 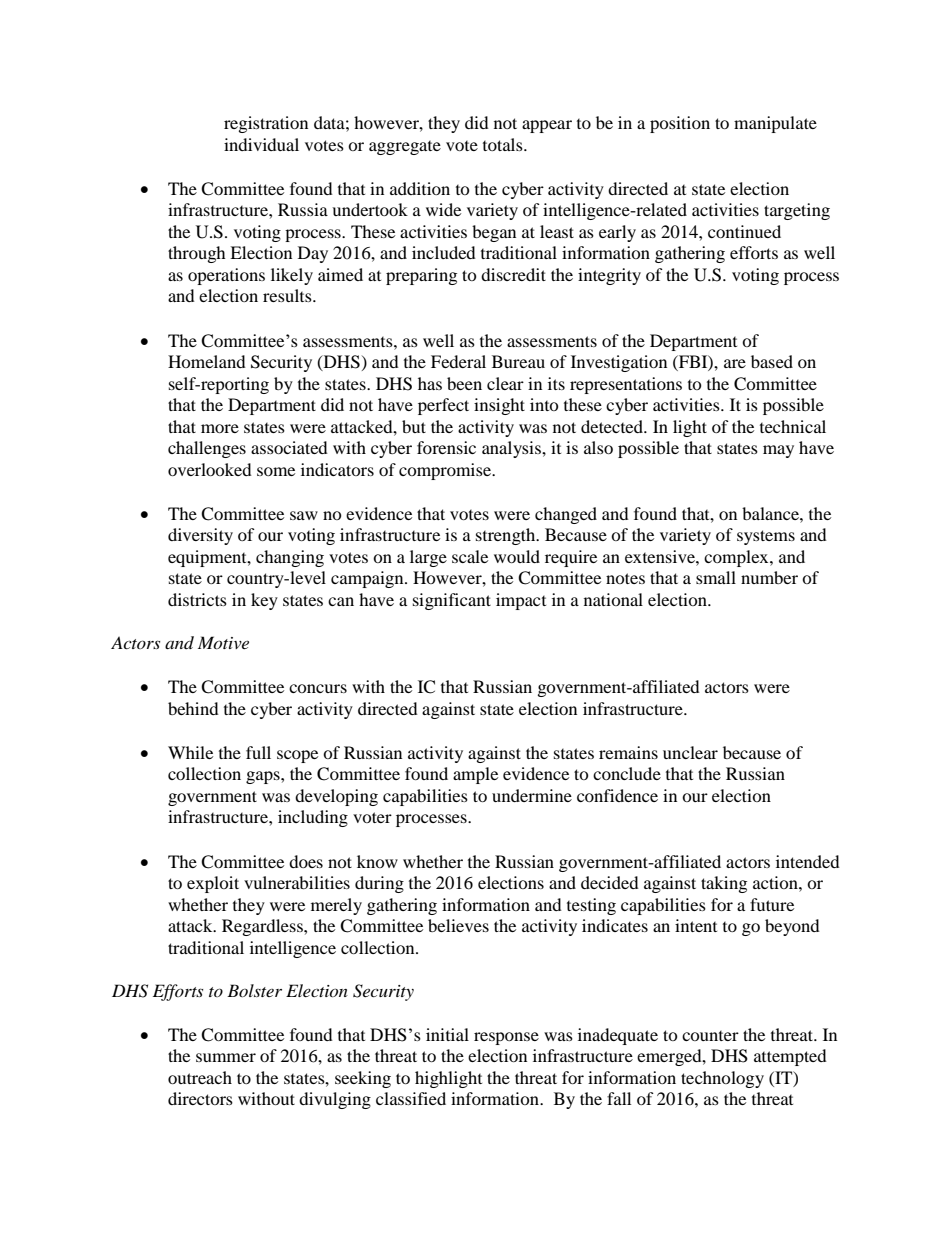 What do you see at coordinates (506, 1038) in the document?
I see `response` at bounding box center [506, 1038].
